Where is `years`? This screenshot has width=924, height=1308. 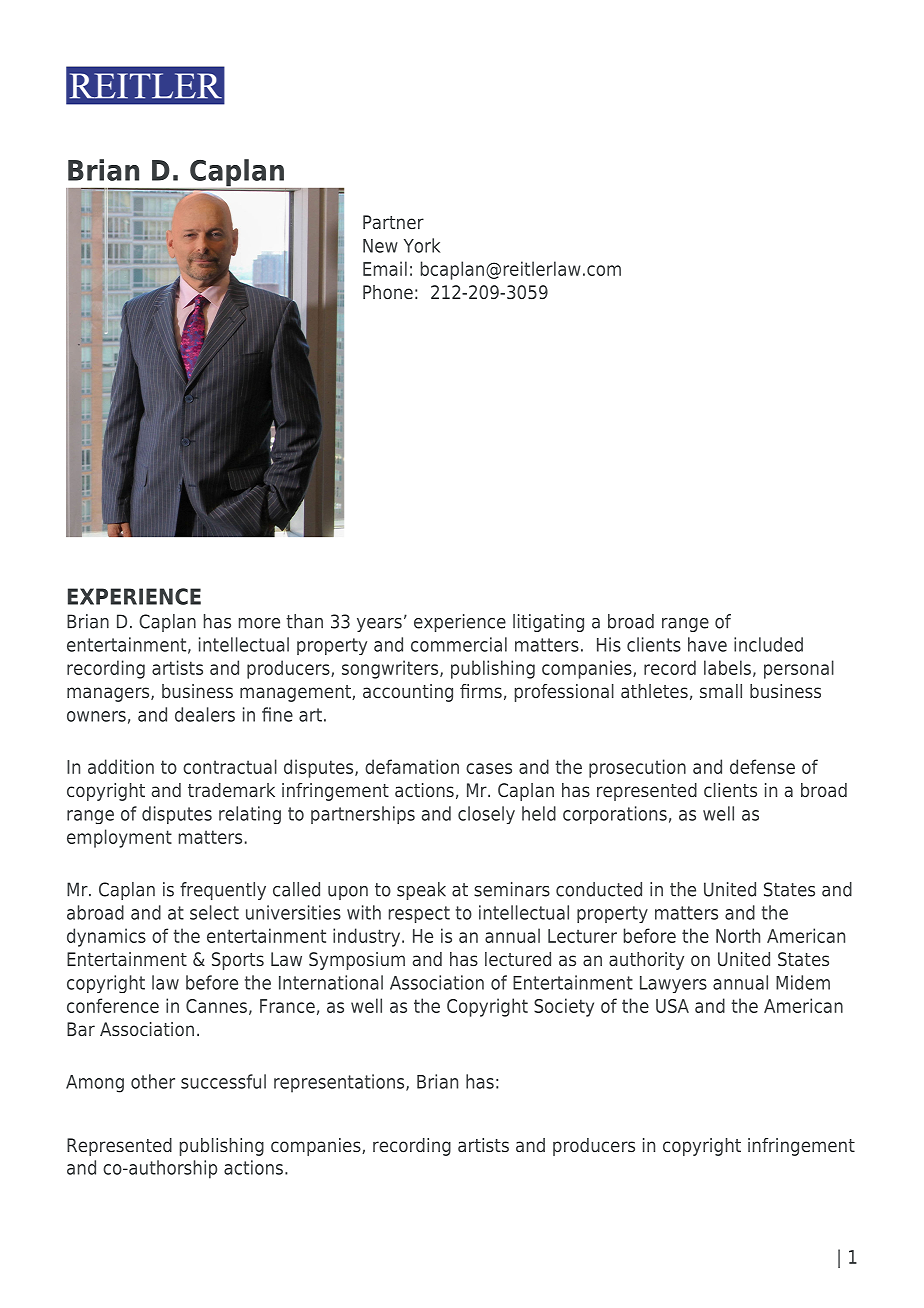 years is located at coordinates (379, 625).
